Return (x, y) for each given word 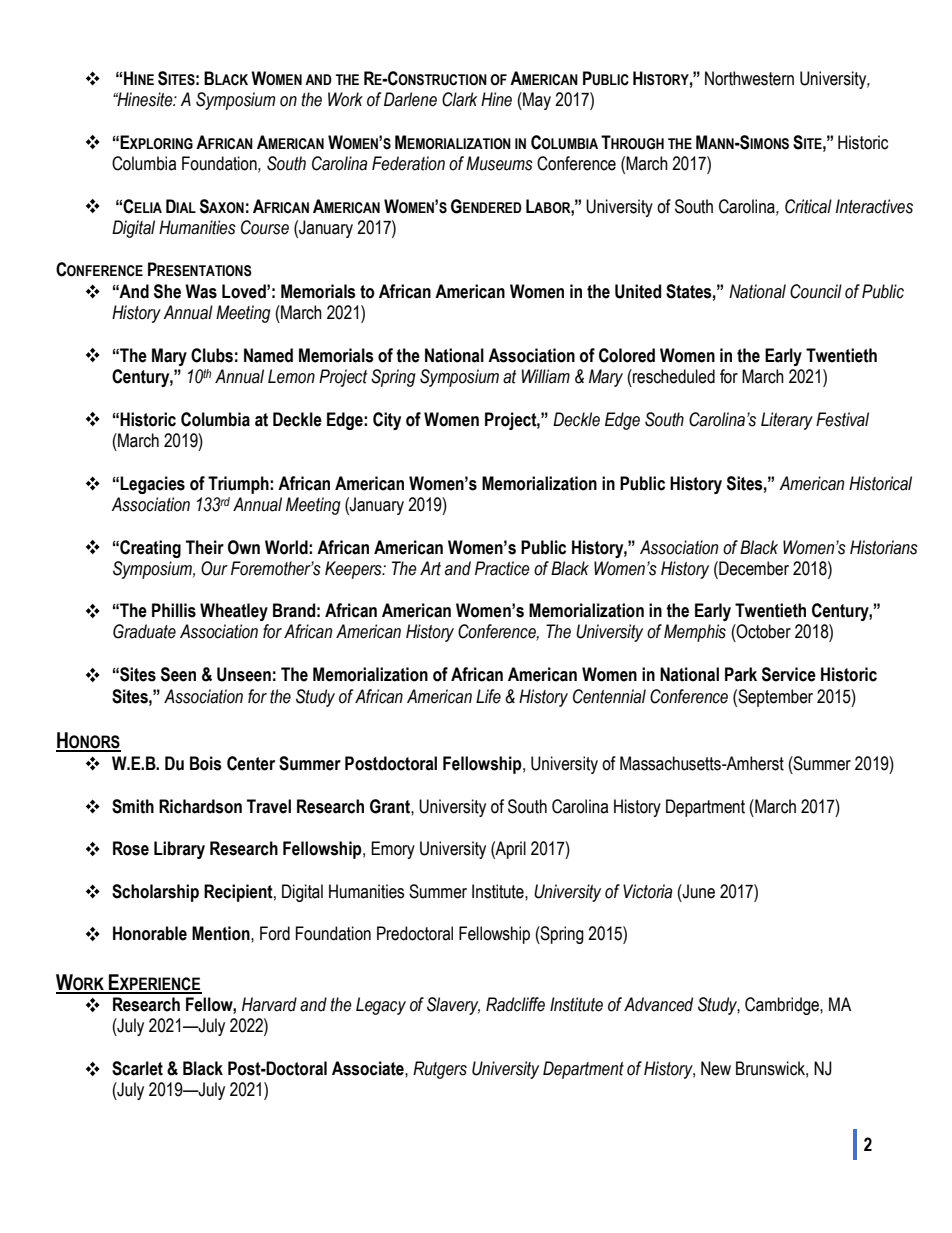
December (753, 568)
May (536, 101)
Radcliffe (515, 1004)
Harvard (269, 1004)
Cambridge (783, 1006)
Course (265, 227)
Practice (502, 568)
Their (205, 547)
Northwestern (749, 78)
